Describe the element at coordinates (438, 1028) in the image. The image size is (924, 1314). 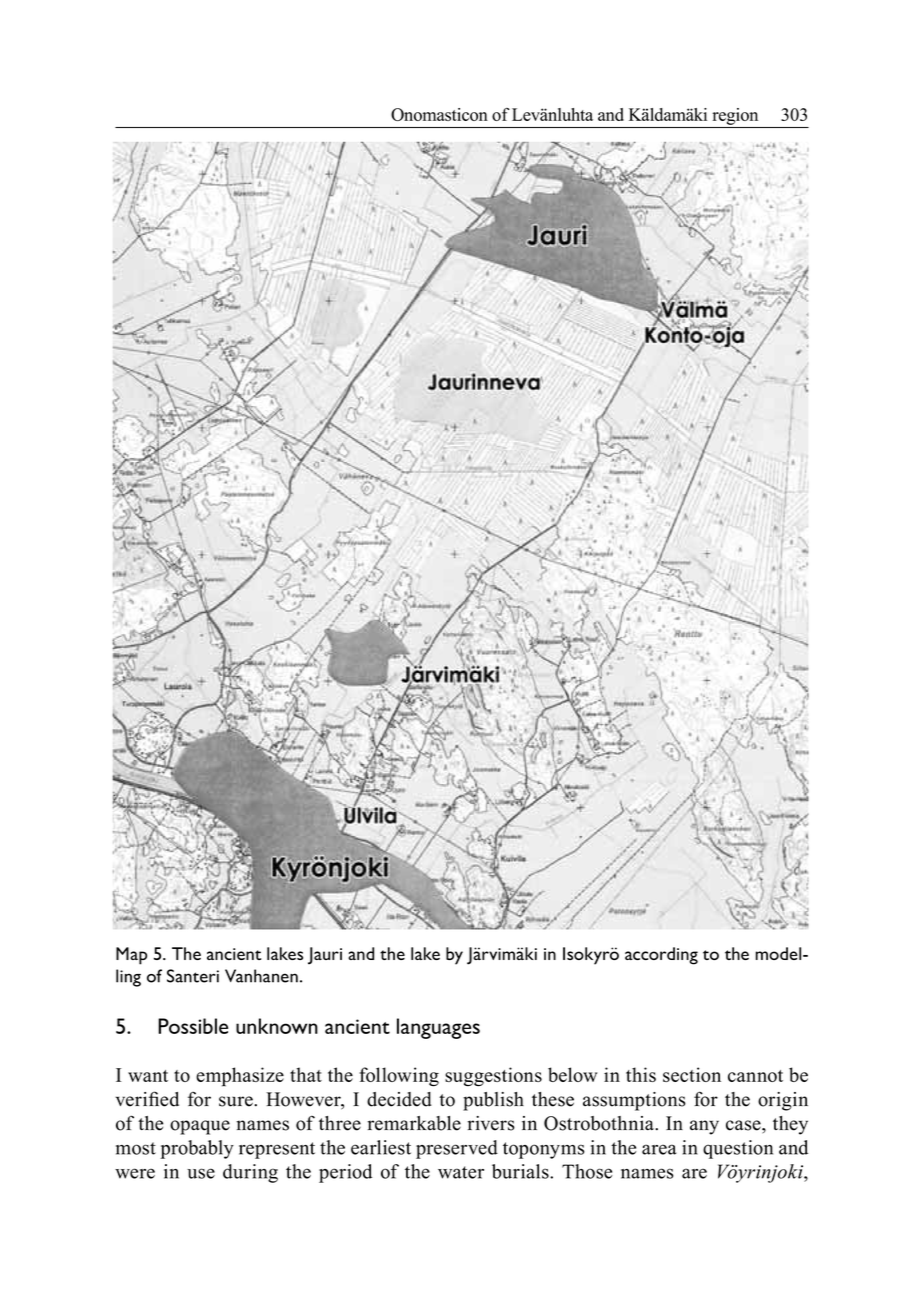
I see `languages` at that location.
